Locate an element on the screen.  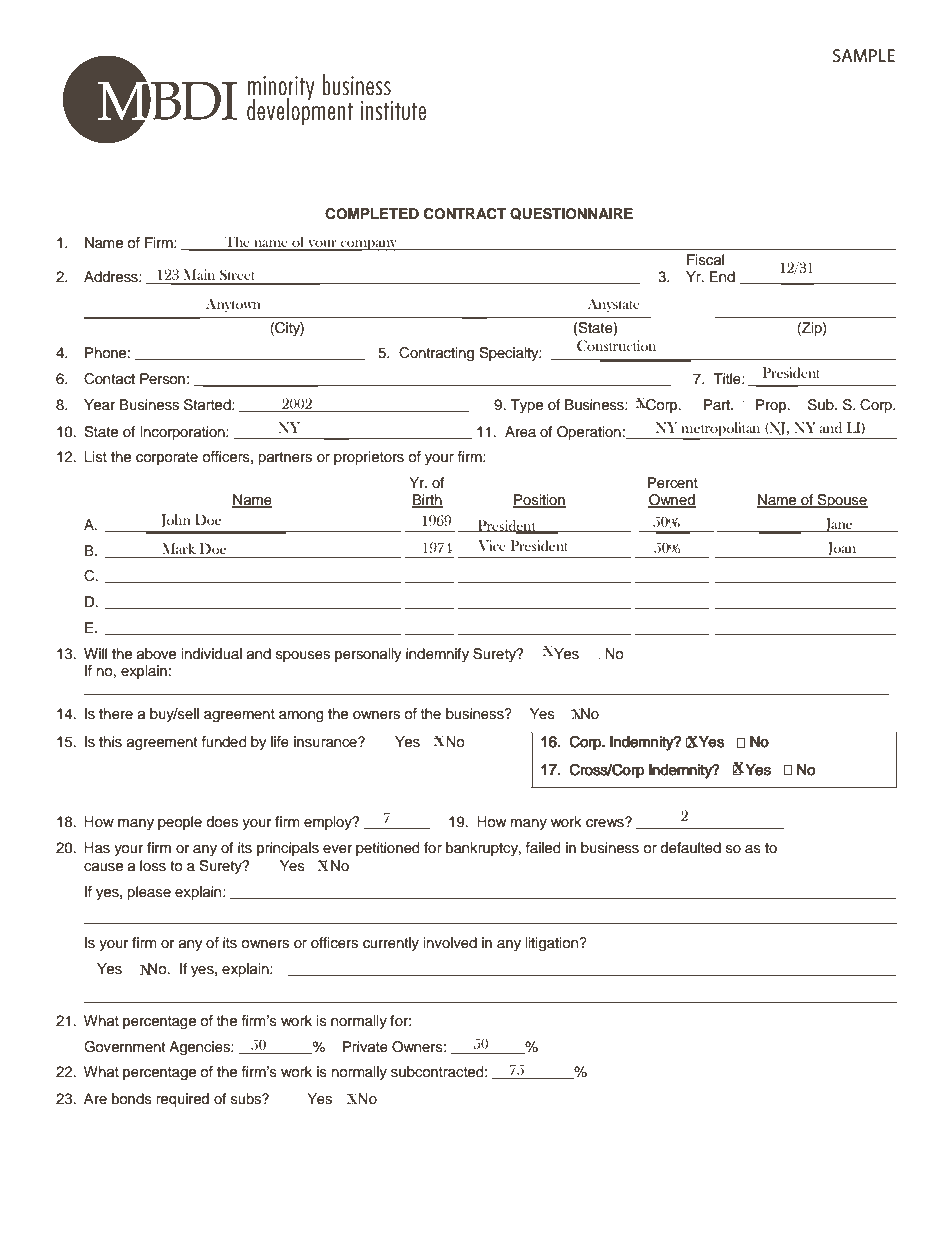
Mark is located at coordinates (179, 548).
